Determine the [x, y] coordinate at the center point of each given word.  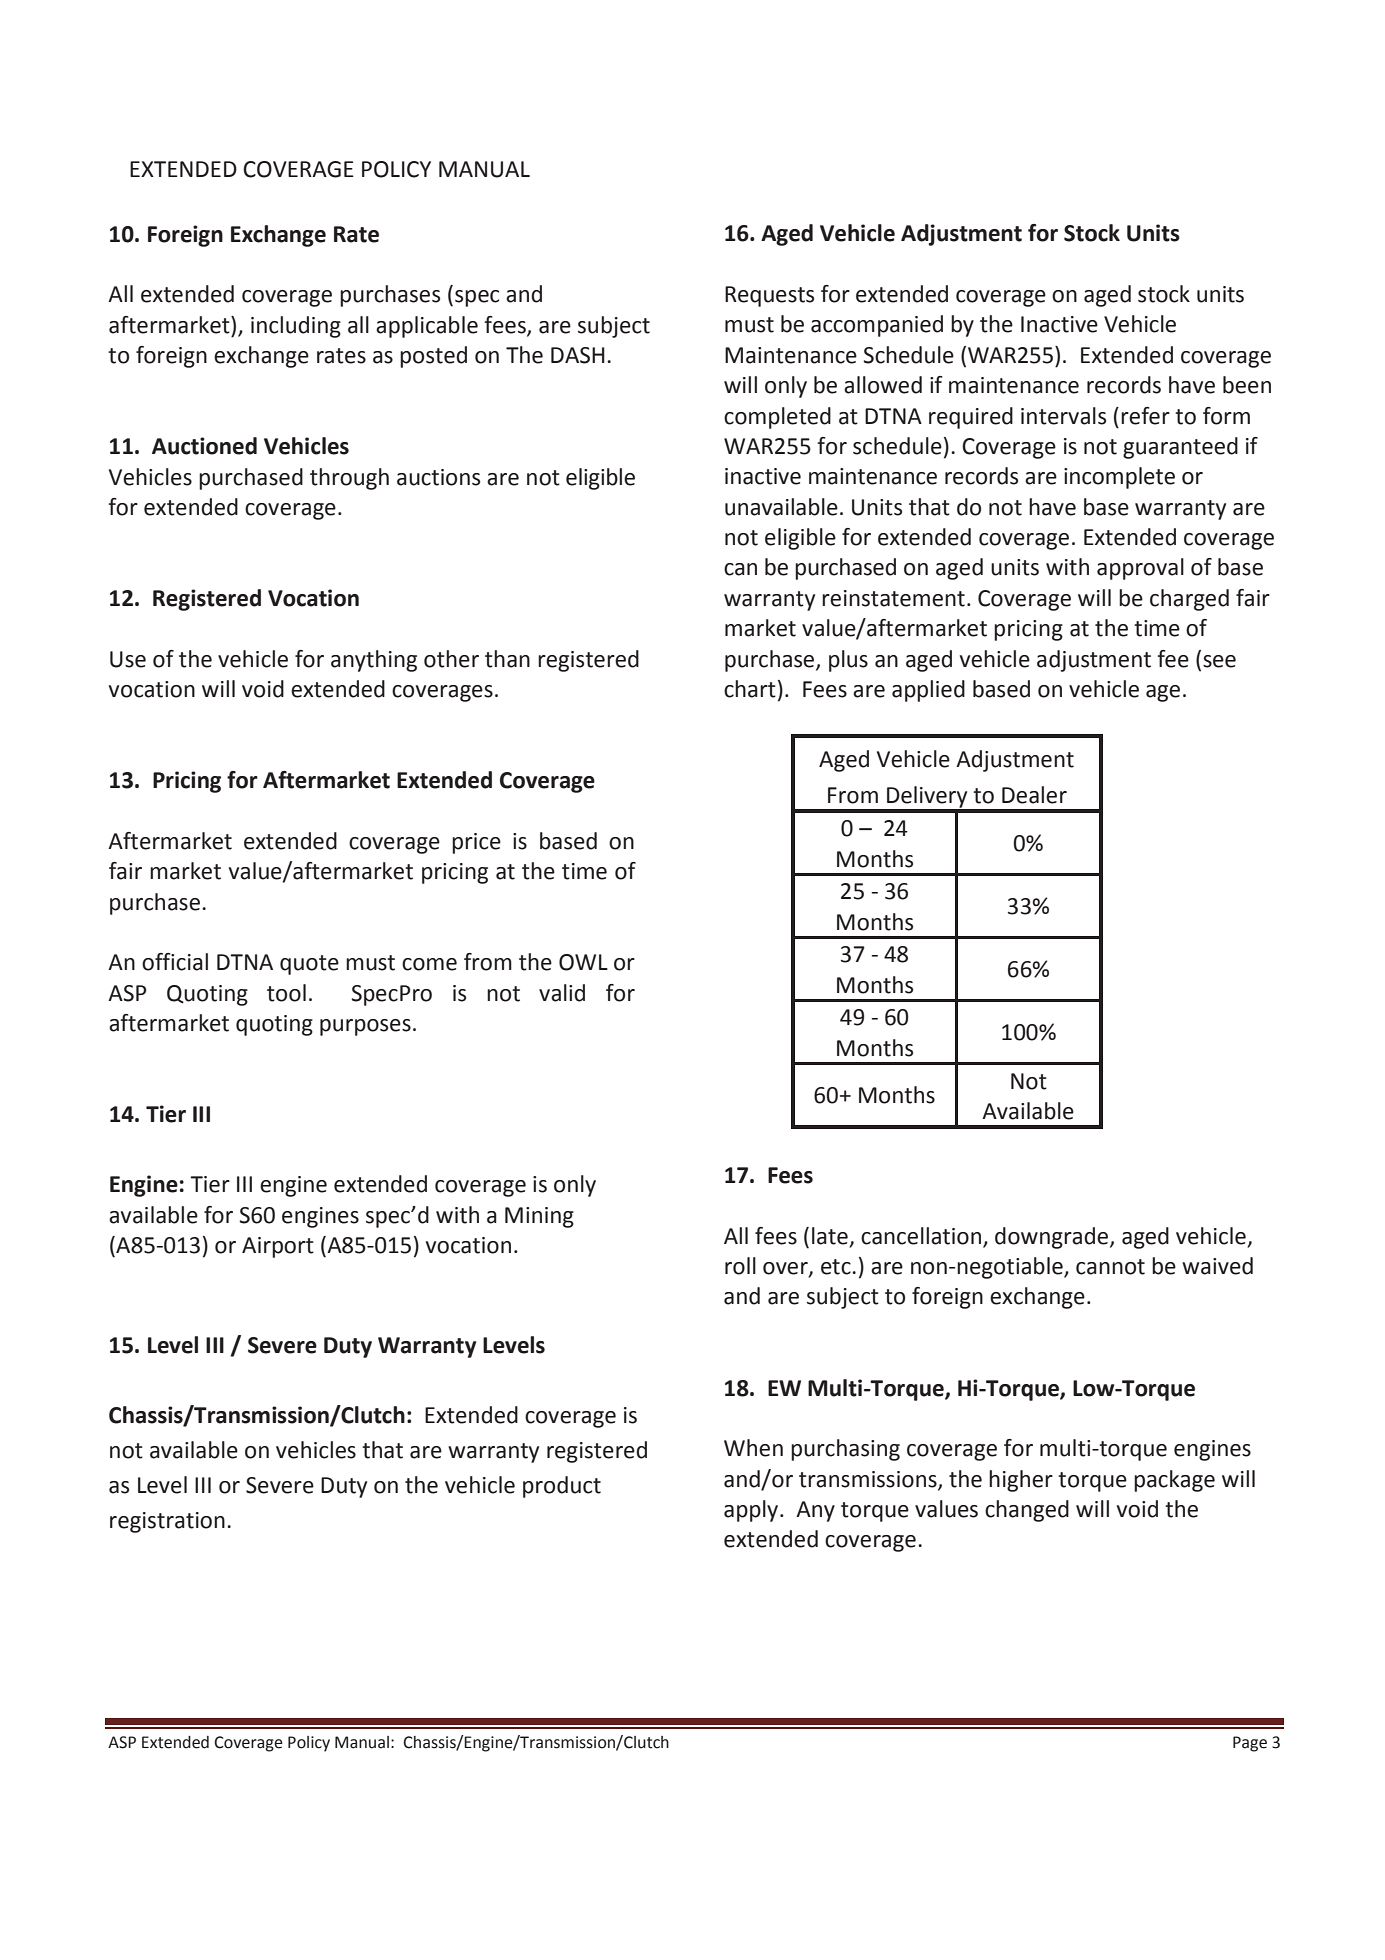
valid [562, 993]
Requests [769, 296]
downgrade [1053, 1238]
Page [1250, 1744]
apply [752, 1511]
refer [1145, 416]
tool [286, 993]
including [296, 327]
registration [167, 1522]
